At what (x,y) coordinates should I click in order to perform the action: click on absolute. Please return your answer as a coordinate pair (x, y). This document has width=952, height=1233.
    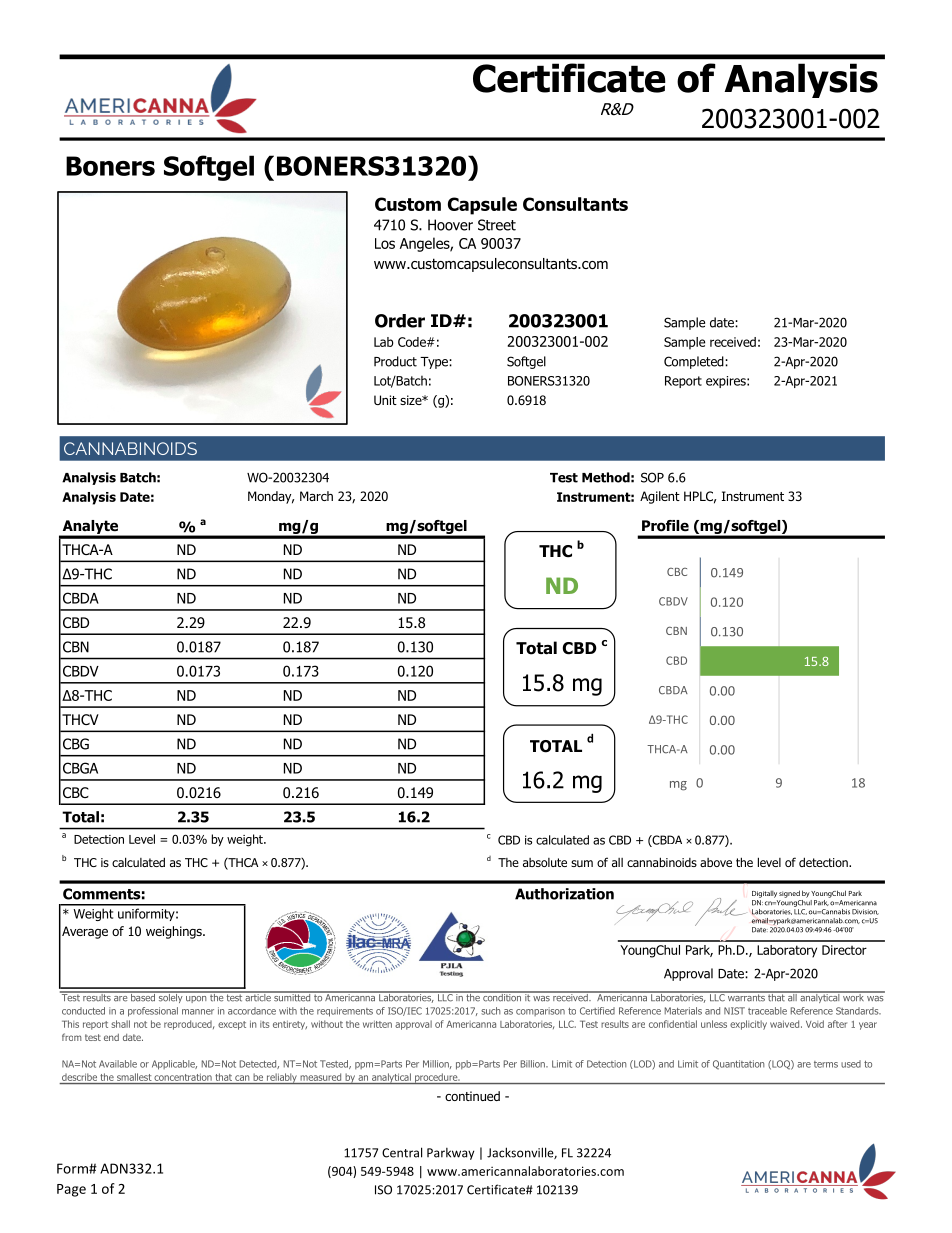
    Looking at the image, I should click on (545, 862).
